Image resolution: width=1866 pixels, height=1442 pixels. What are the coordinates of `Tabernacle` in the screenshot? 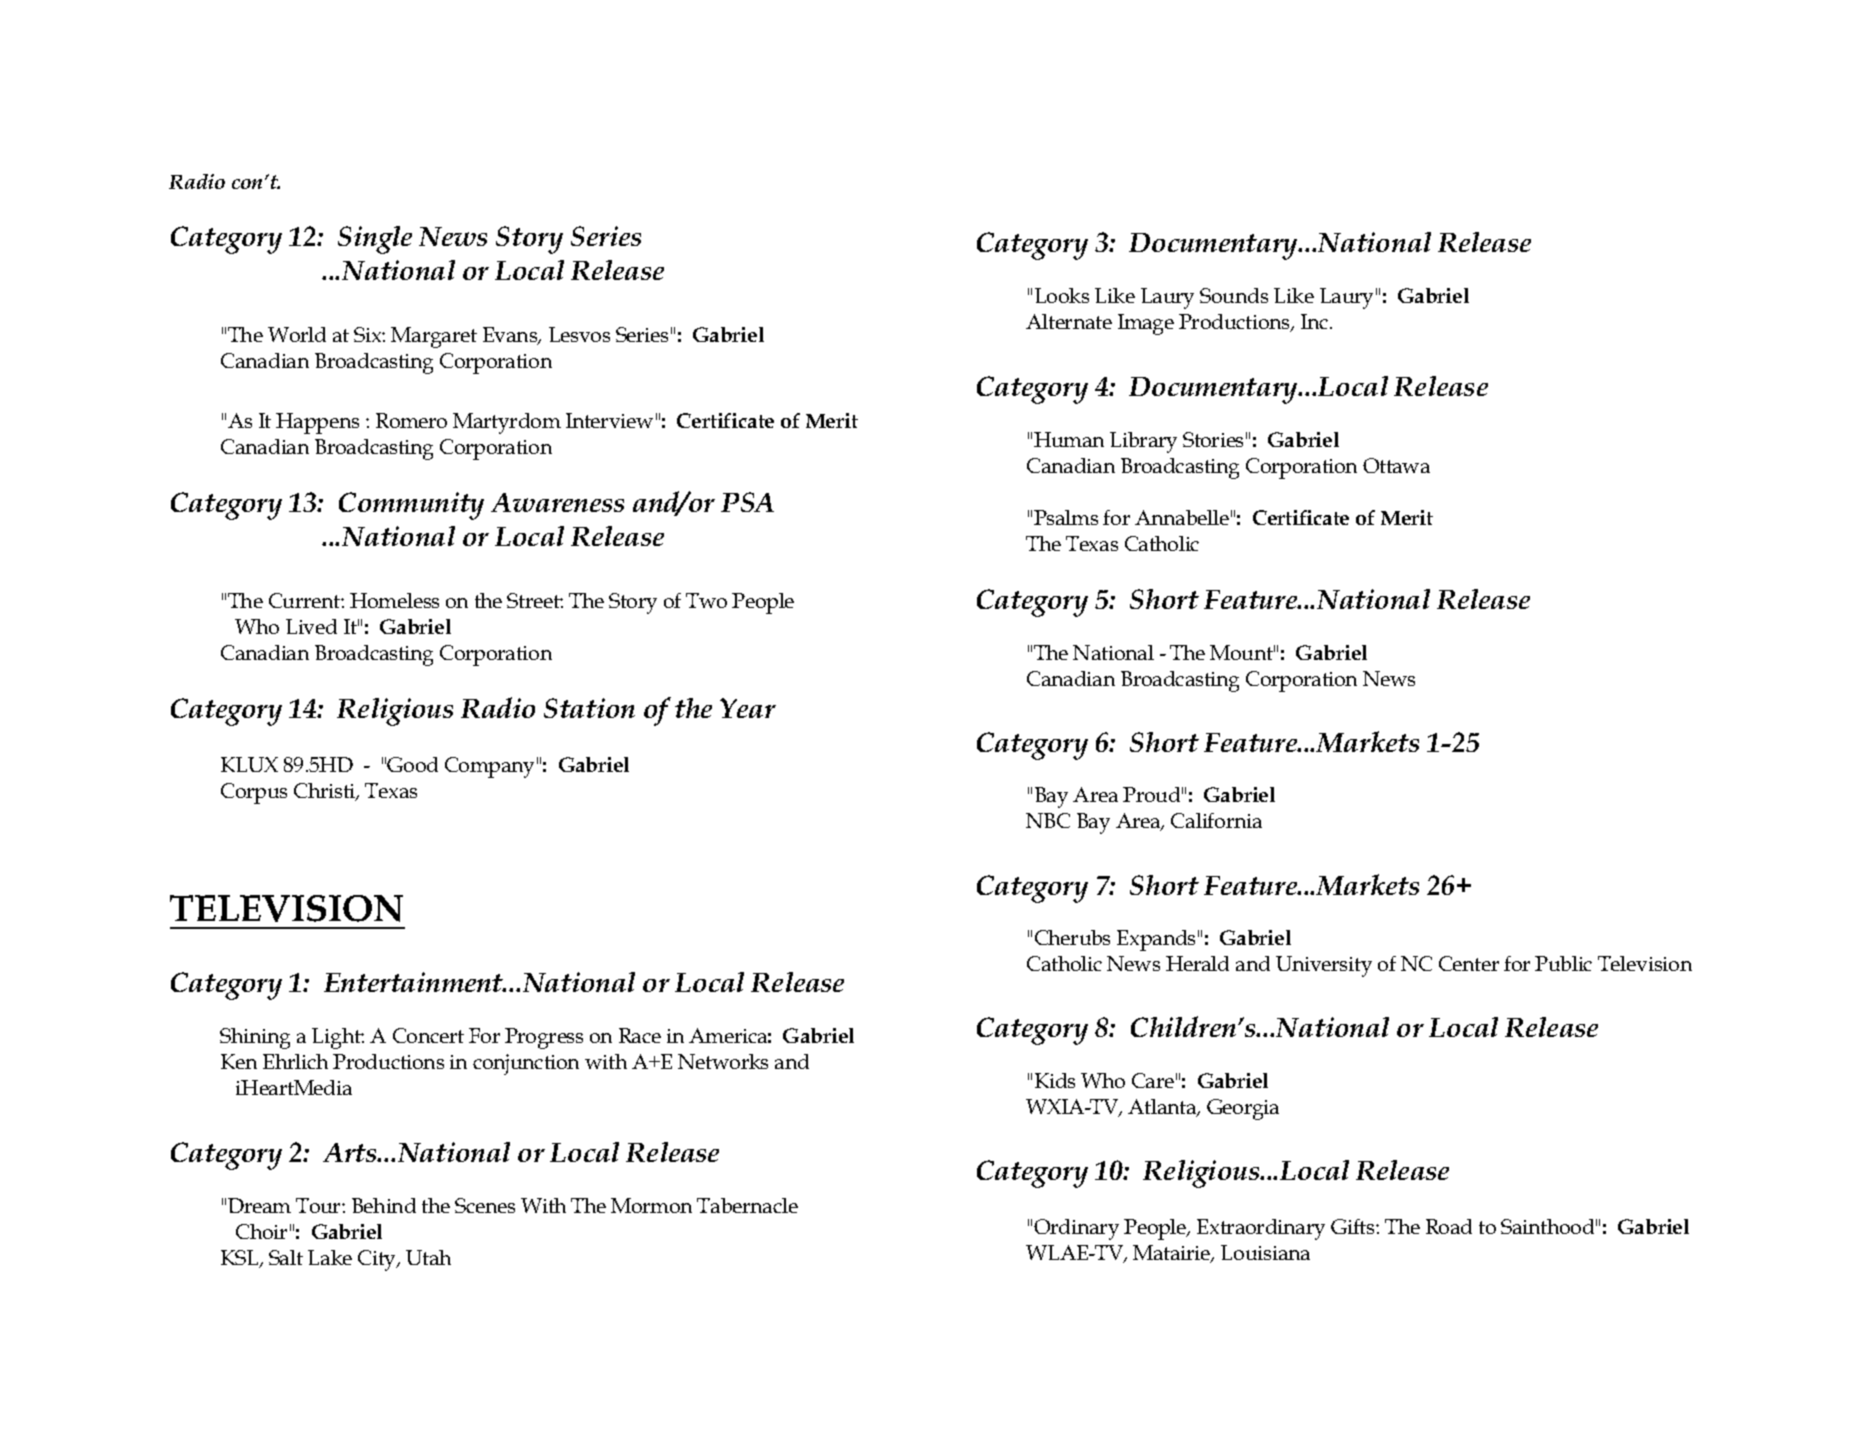 It's located at (747, 1205).
